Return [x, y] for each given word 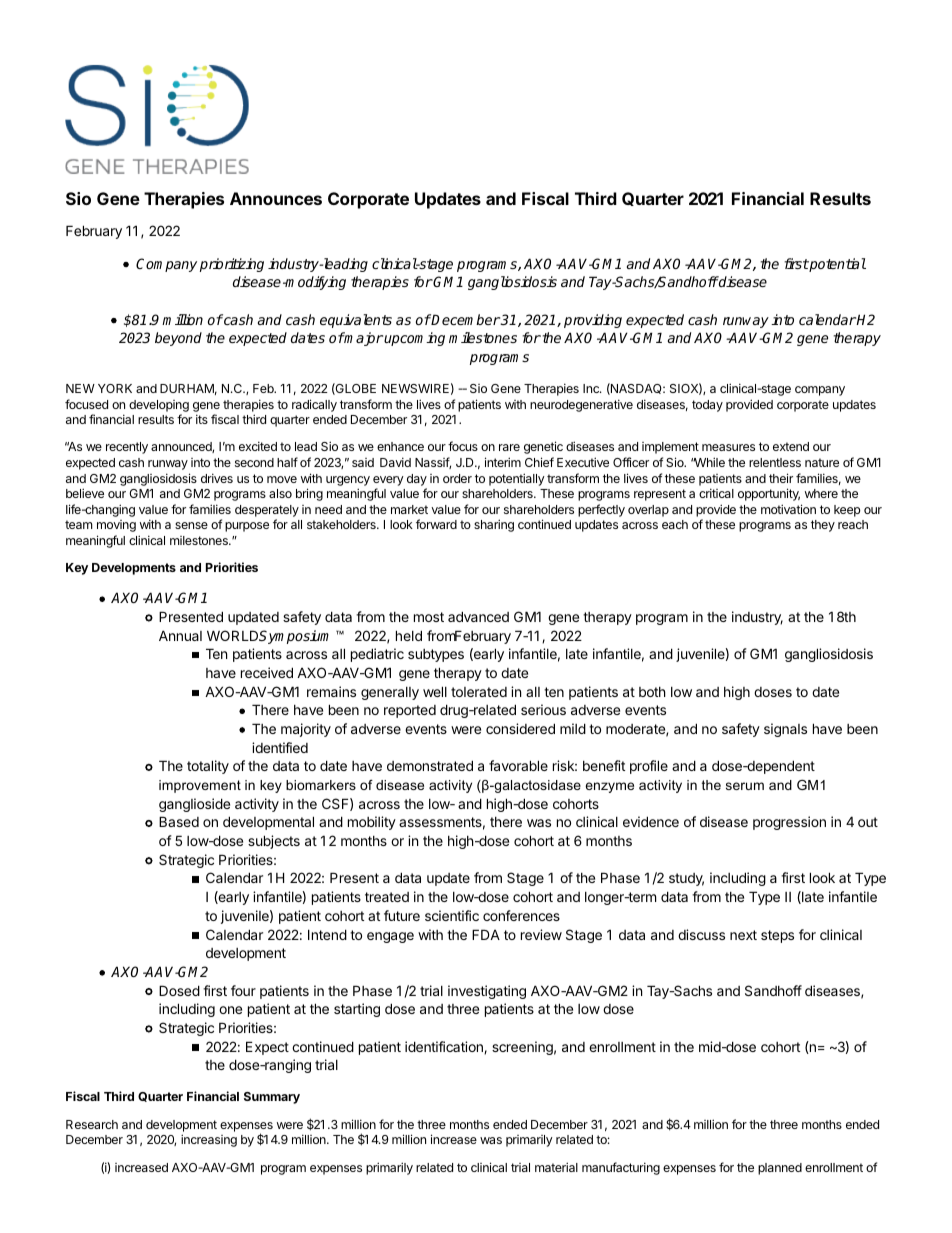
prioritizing [232, 265]
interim [503, 462]
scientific [452, 915]
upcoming [414, 339]
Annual [180, 635]
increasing [209, 1140]
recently [127, 448]
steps [777, 936]
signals [785, 730]
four [243, 990]
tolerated [479, 692]
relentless [775, 462]
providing [593, 321]
